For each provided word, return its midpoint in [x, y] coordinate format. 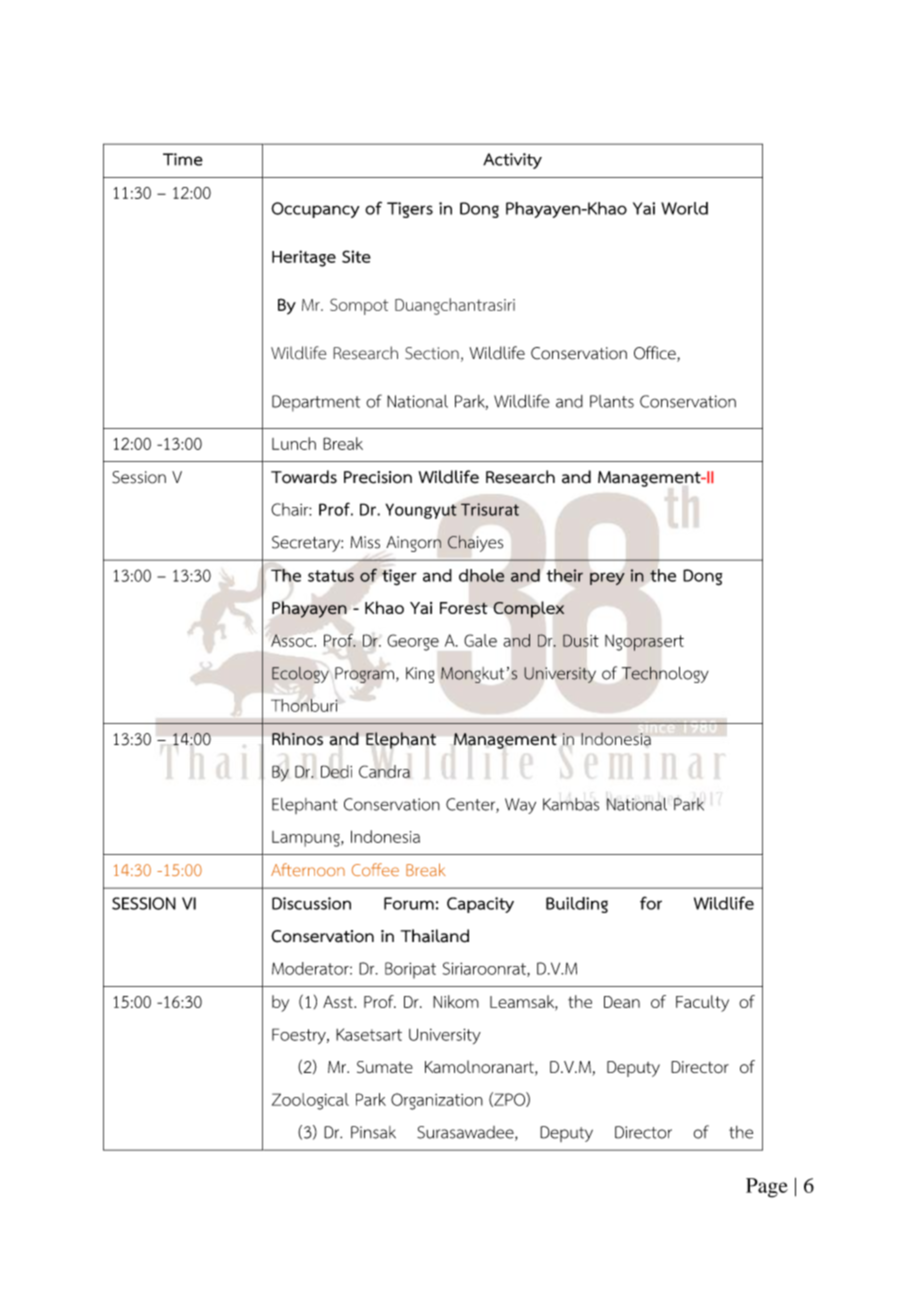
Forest [464, 608]
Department [316, 403]
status [331, 576]
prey [607, 579]
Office [656, 354]
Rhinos [297, 738]
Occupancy [315, 210]
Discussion [311, 903]
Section [432, 353]
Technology [665, 674]
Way [520, 806]
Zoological [310, 1101]
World [684, 208]
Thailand [435, 936]
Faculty [702, 1003]
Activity [512, 161]
